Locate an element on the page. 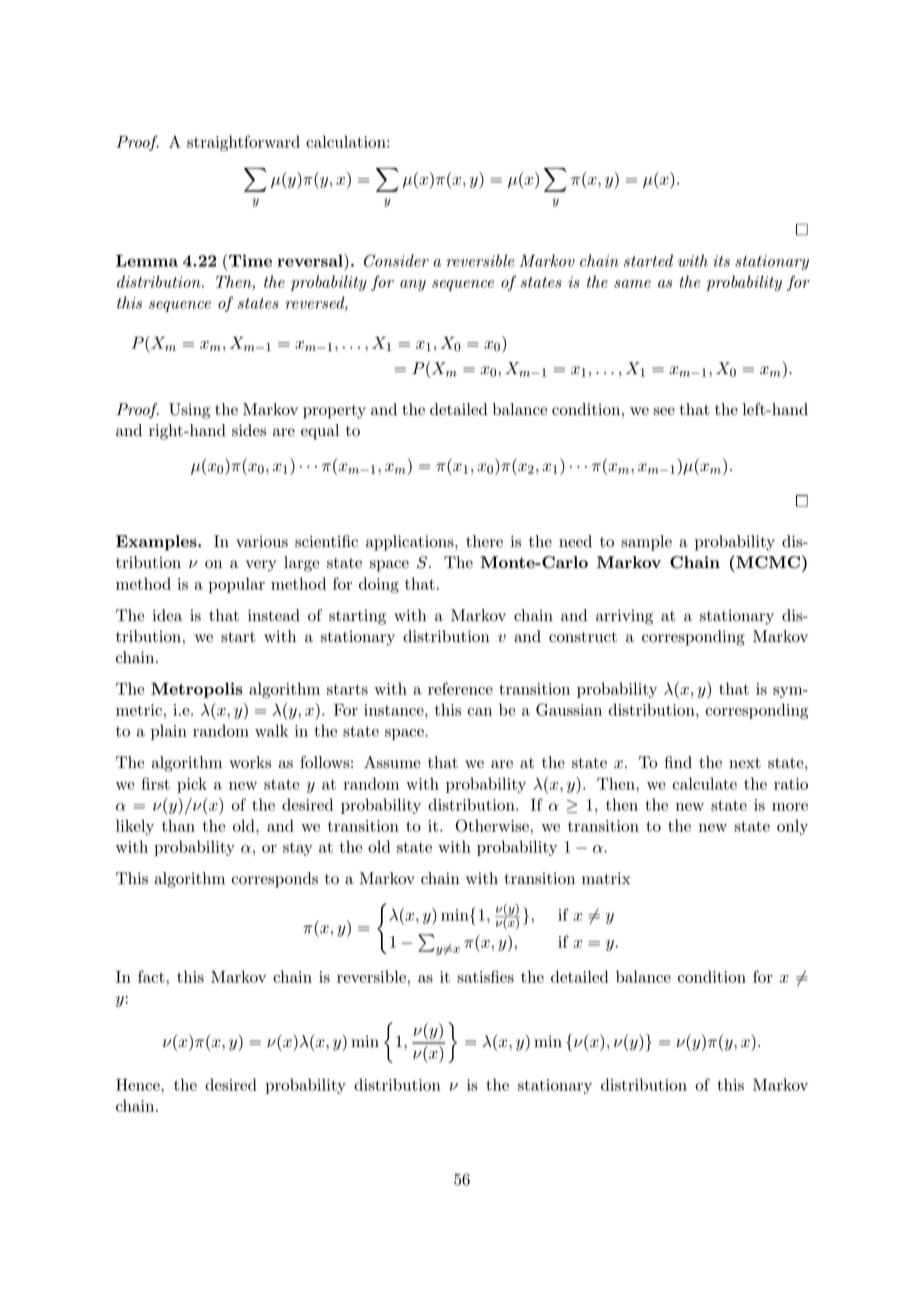  straightforward is located at coordinates (243, 143).
